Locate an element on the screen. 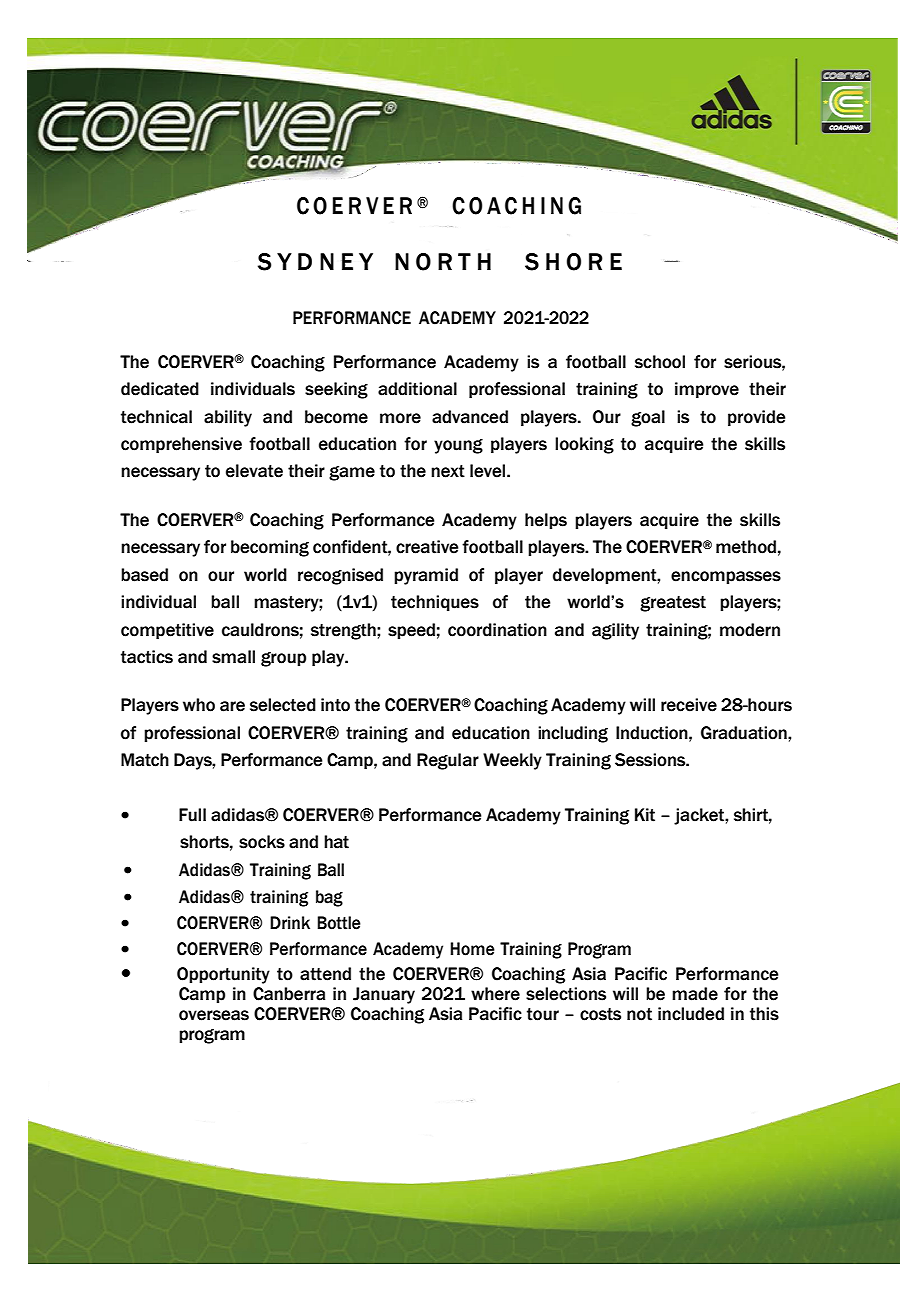 The width and height of the screenshot is (924, 1307). becoming is located at coordinates (270, 548).
